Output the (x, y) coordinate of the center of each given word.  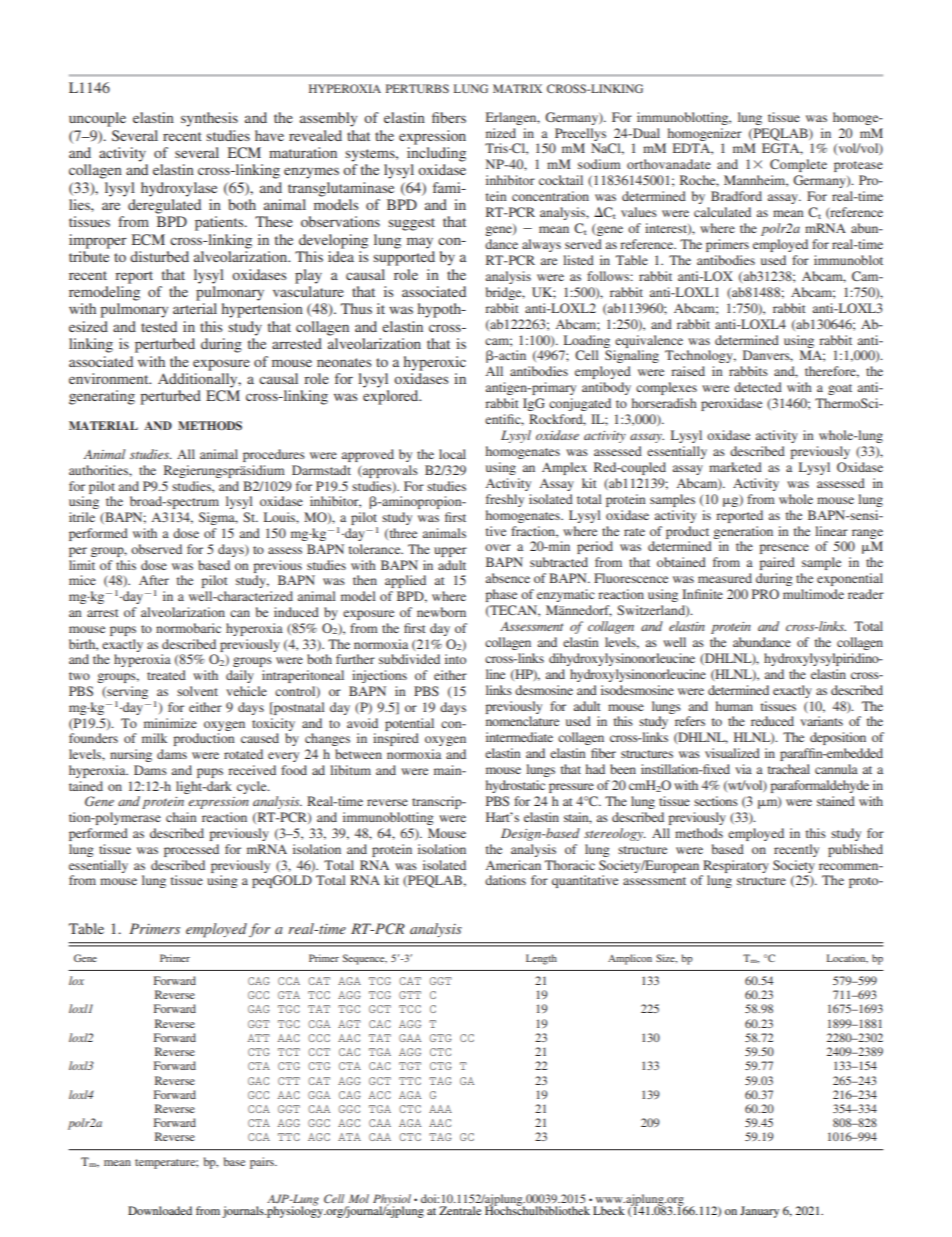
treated (166, 675)
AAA (440, 1109)
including (436, 154)
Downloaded (160, 1210)
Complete (798, 165)
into (455, 659)
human (734, 706)
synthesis (209, 119)
